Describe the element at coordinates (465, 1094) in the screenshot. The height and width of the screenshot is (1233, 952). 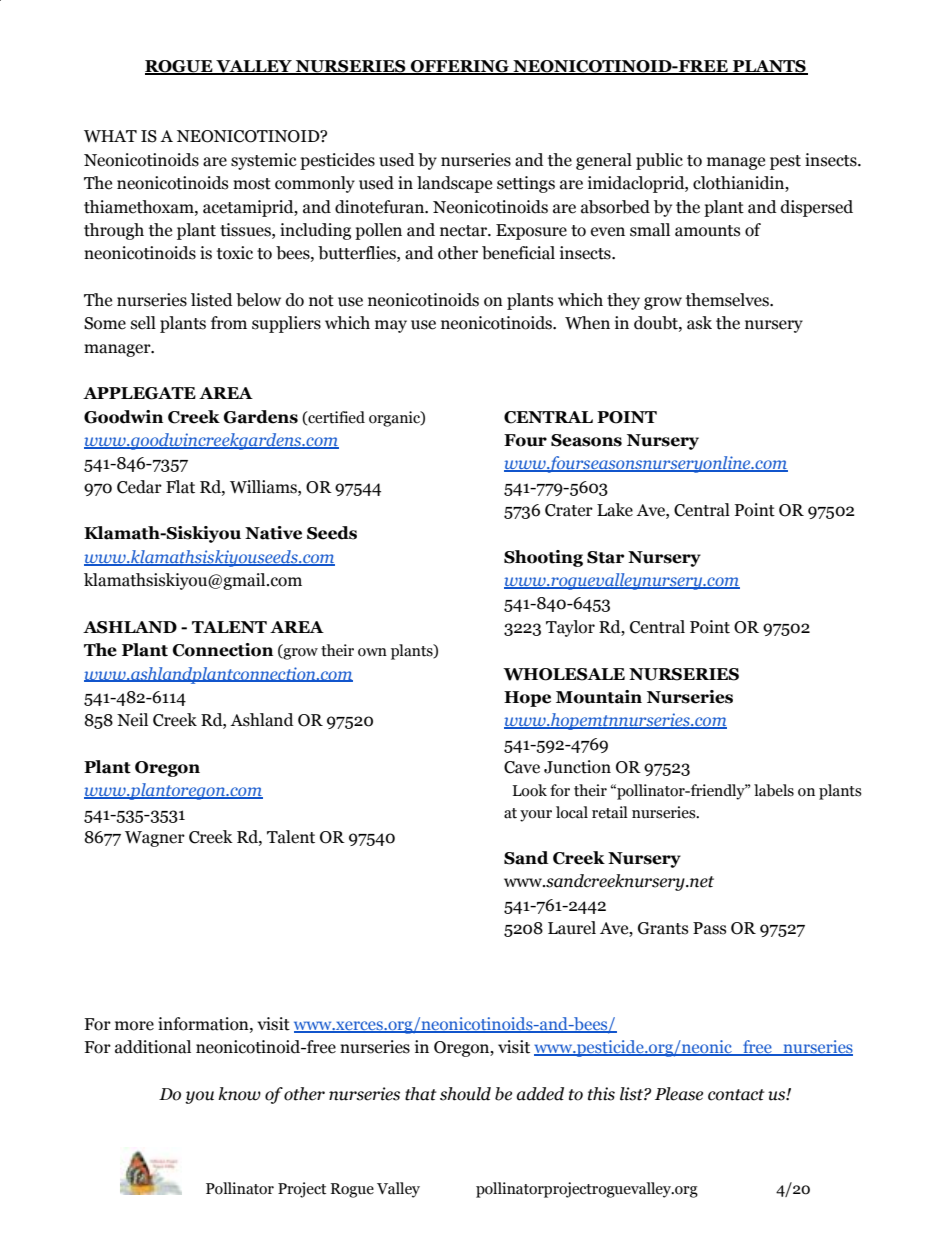
I see `should` at that location.
